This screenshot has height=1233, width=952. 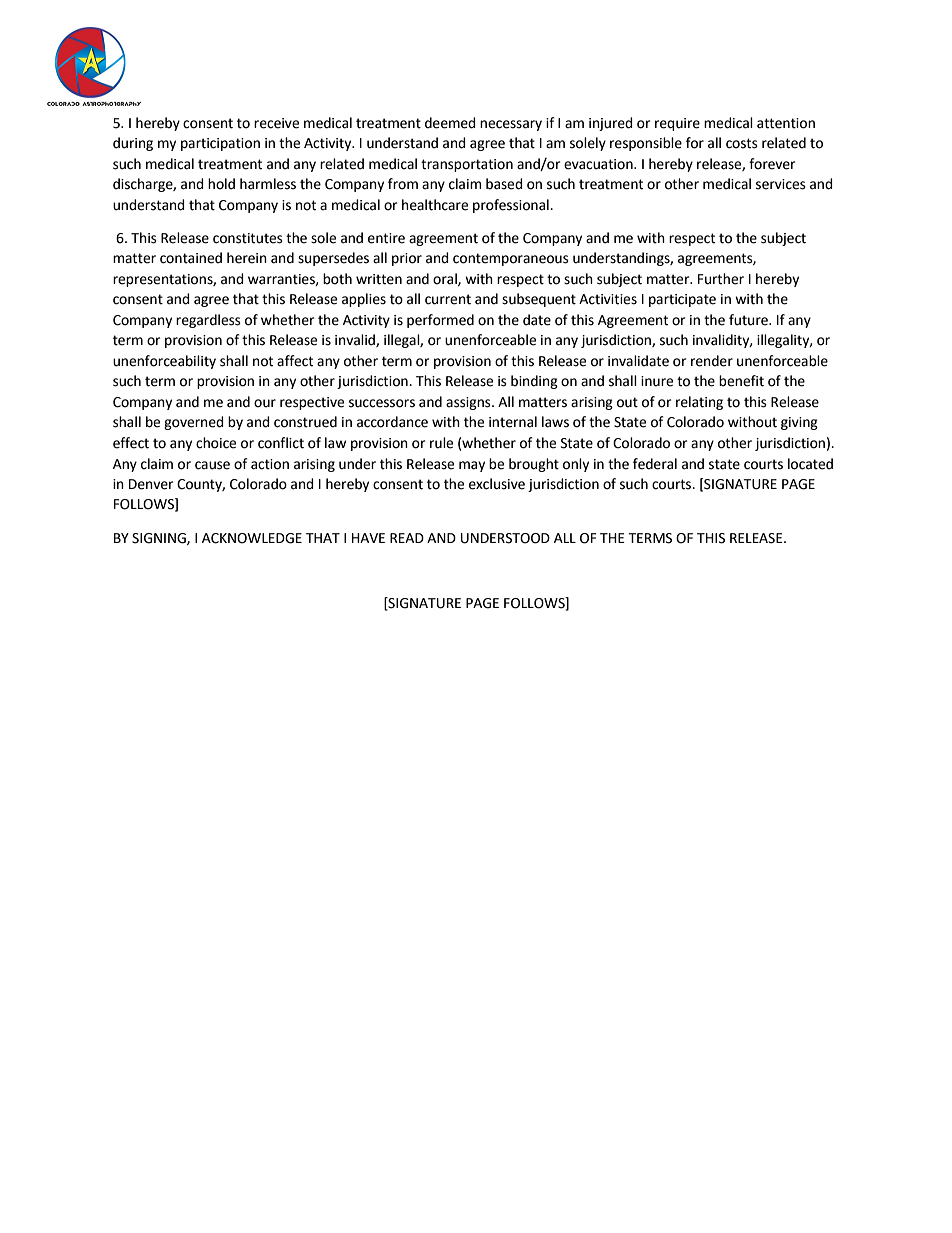 What do you see at coordinates (450, 123) in the screenshot?
I see `deemed` at bounding box center [450, 123].
